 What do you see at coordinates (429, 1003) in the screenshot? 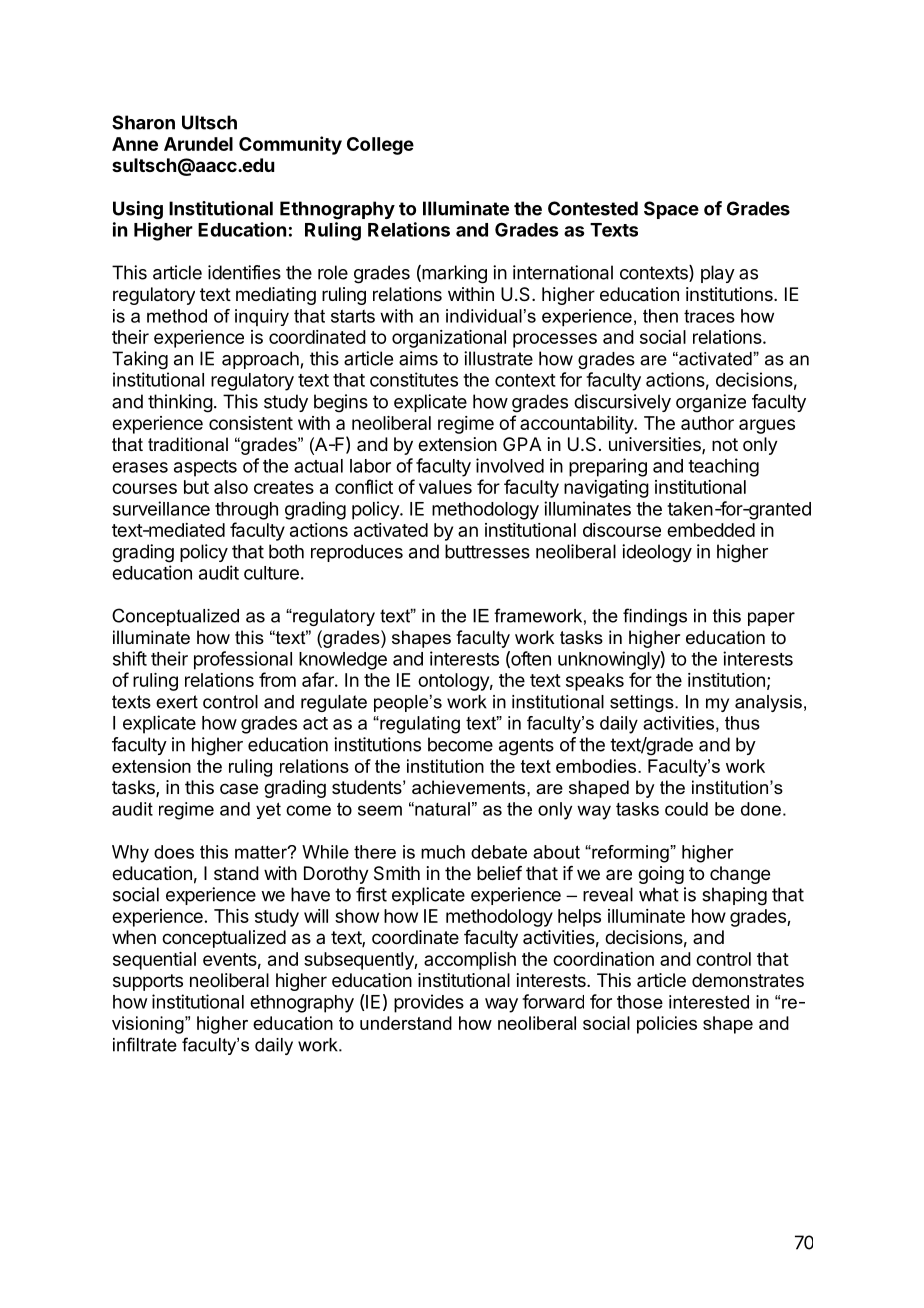
I see `provides` at bounding box center [429, 1003].
